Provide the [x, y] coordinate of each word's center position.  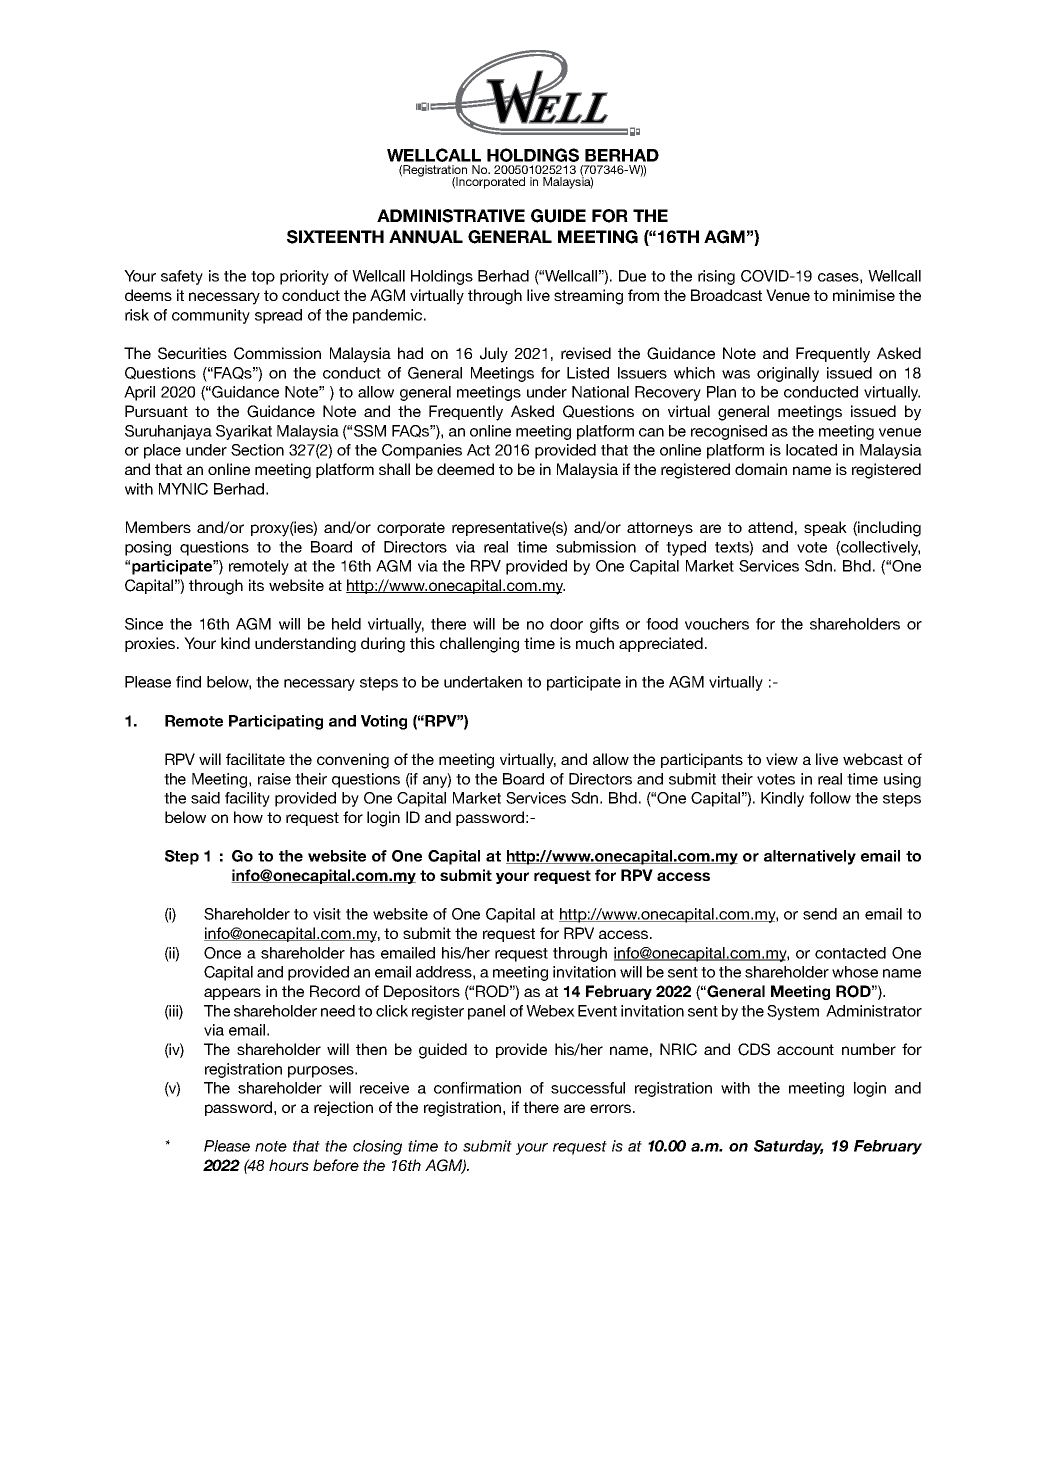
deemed [465, 469]
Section [257, 450]
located [811, 450]
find [188, 682]
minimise [864, 295]
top [263, 278]
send [820, 914]
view [782, 759]
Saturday [789, 1147]
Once [222, 953]
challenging [479, 645]
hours [289, 1165]
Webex [550, 1011]
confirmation [477, 1088]
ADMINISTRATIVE [451, 216]
